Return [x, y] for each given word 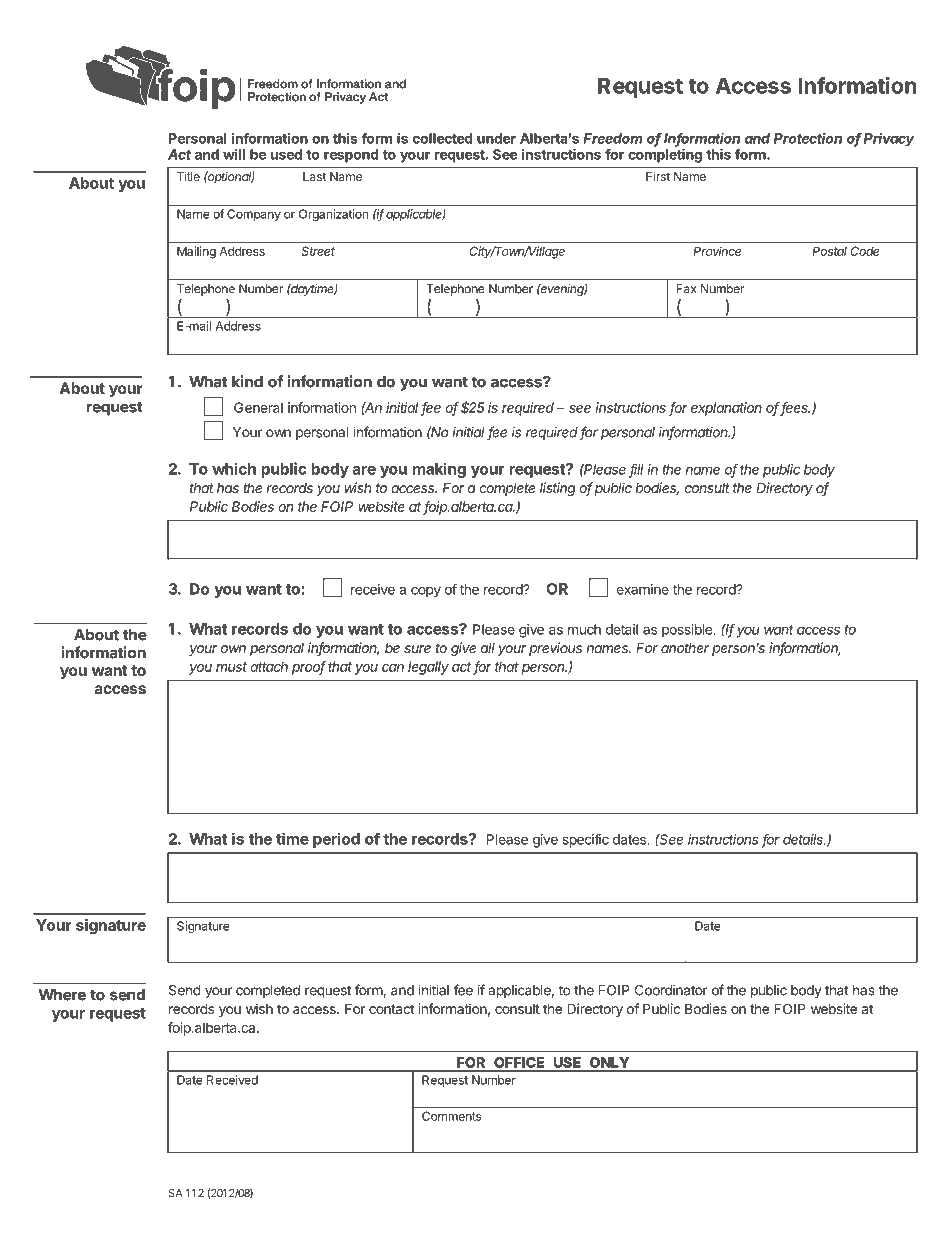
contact [391, 1009]
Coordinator [671, 990]
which [234, 468]
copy [426, 592]
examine [642, 589]
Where [62, 995]
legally [428, 668]
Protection [808, 138]
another [685, 648]
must [231, 667]
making [439, 470]
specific [586, 841]
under [496, 138]
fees [795, 409]
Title [188, 176]
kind [247, 381]
